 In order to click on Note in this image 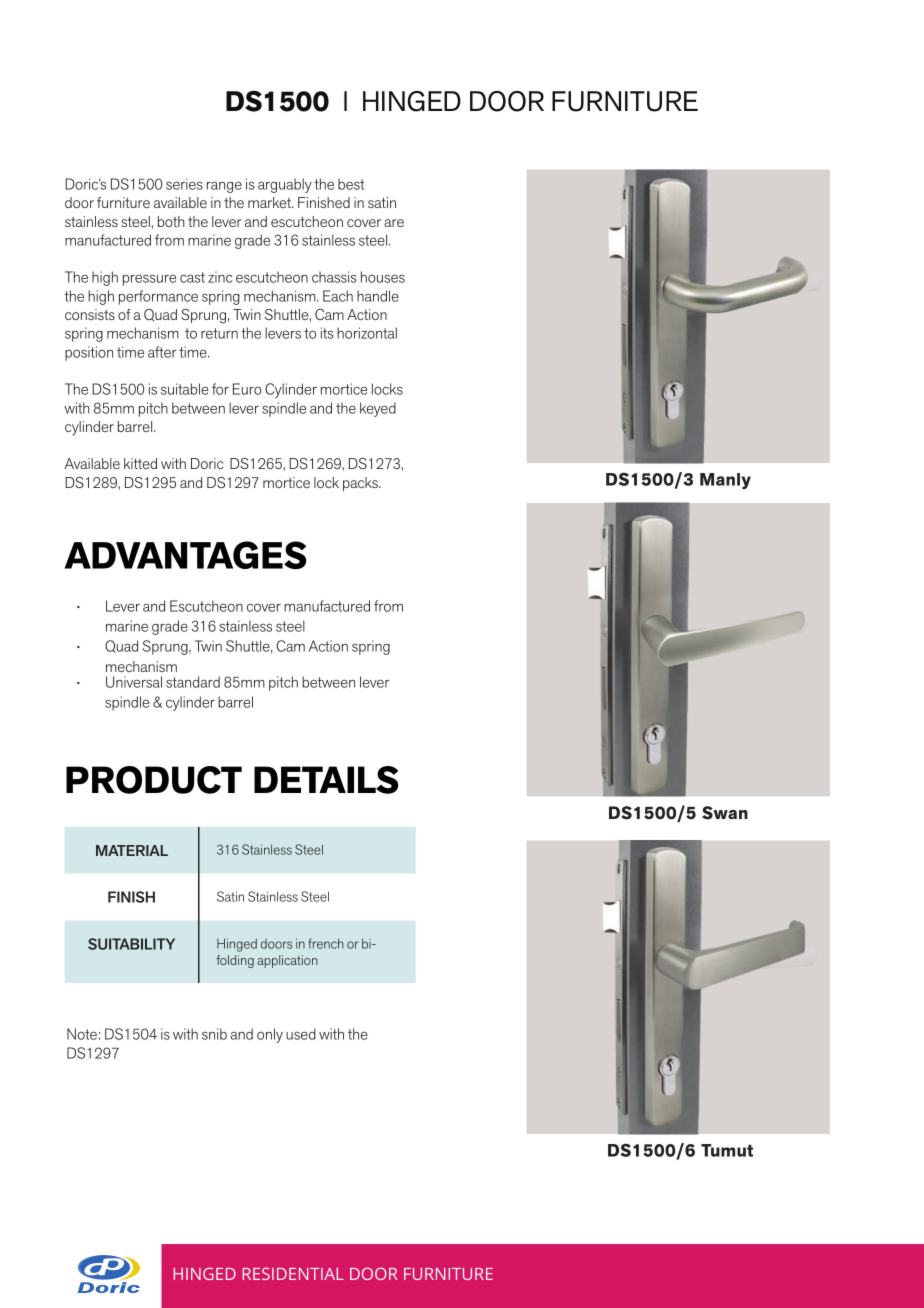, I will do `click(82, 1034)`.
